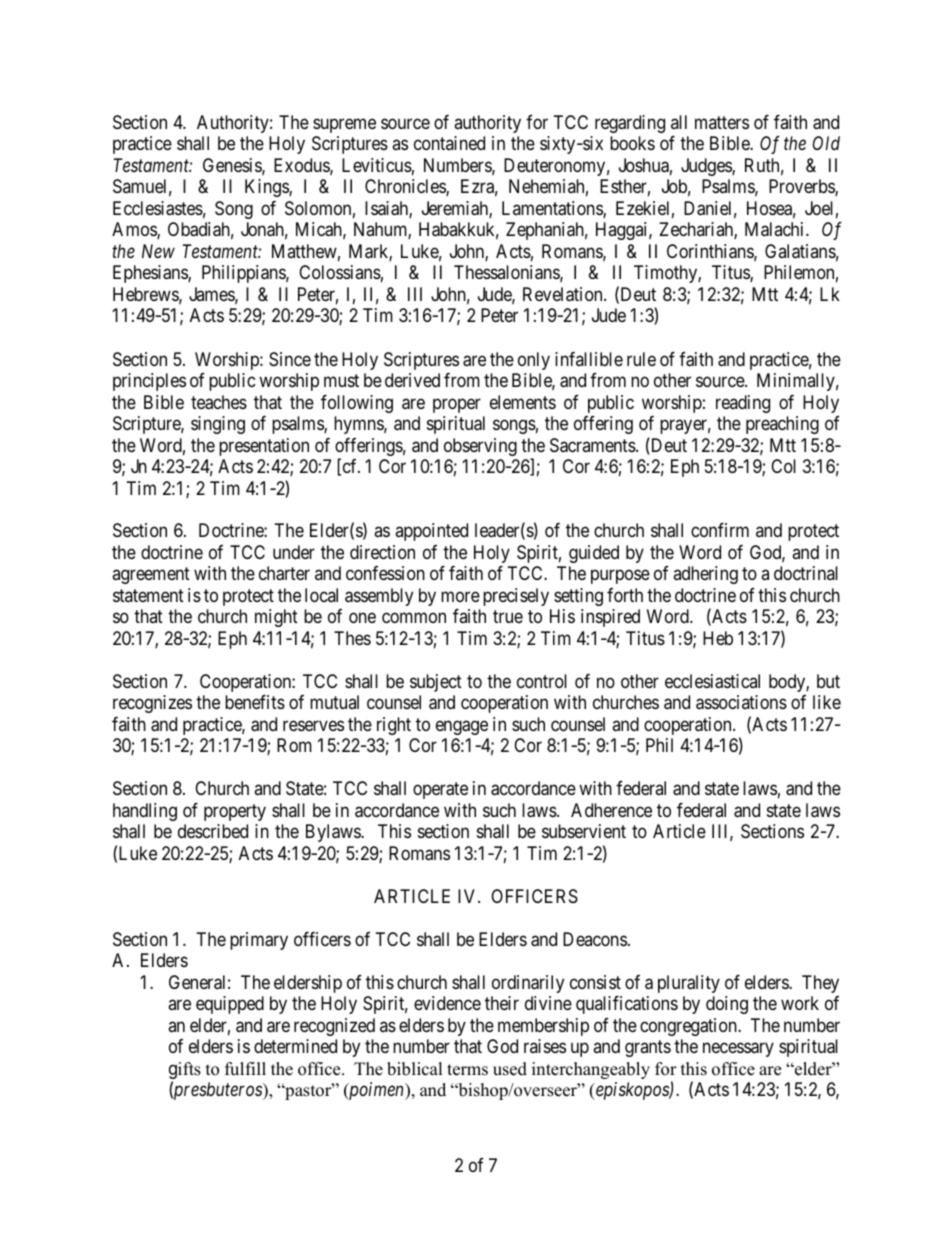  What do you see at coordinates (460, 596) in the screenshot?
I see `more` at bounding box center [460, 596].
